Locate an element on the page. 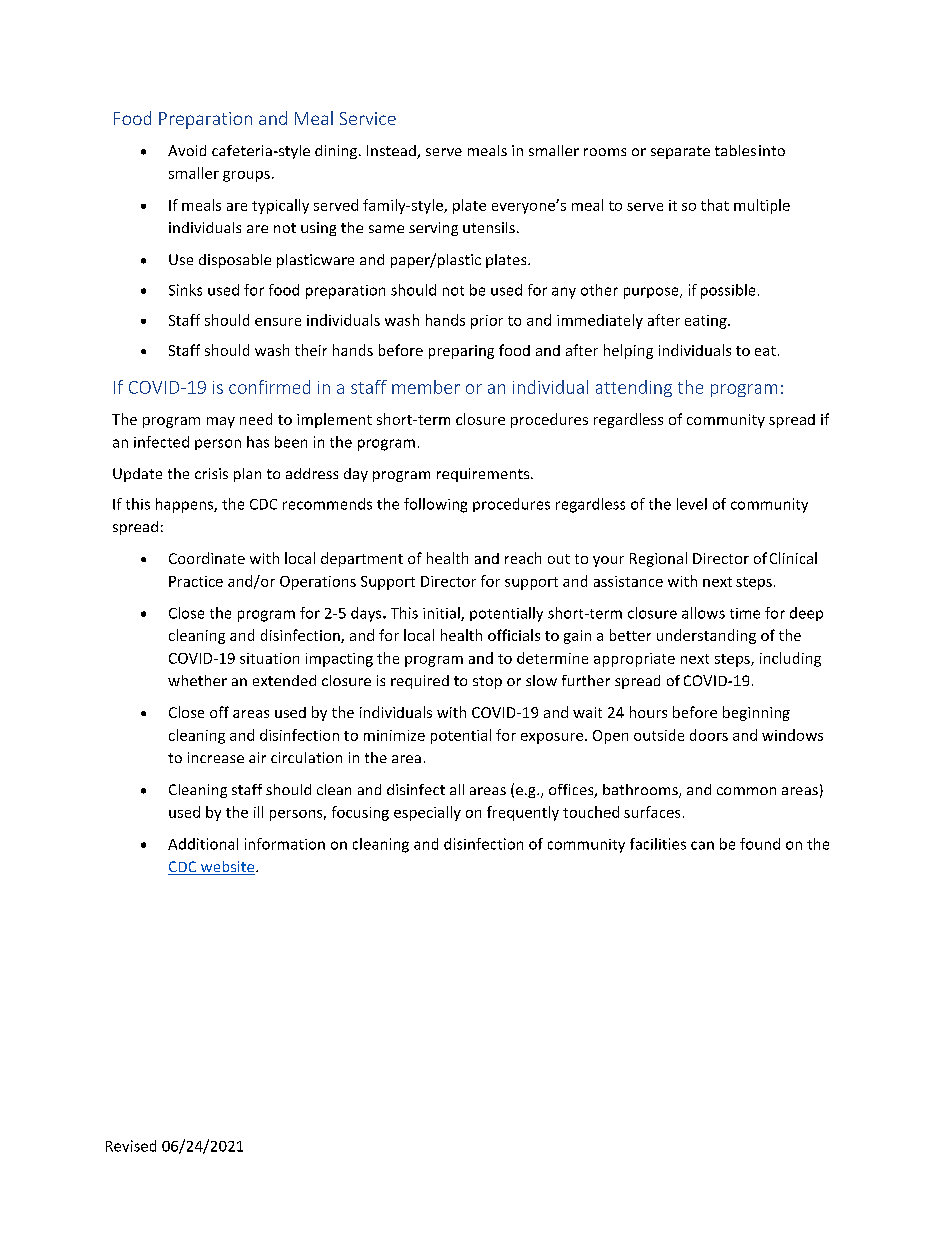  especially is located at coordinates (427, 813).
